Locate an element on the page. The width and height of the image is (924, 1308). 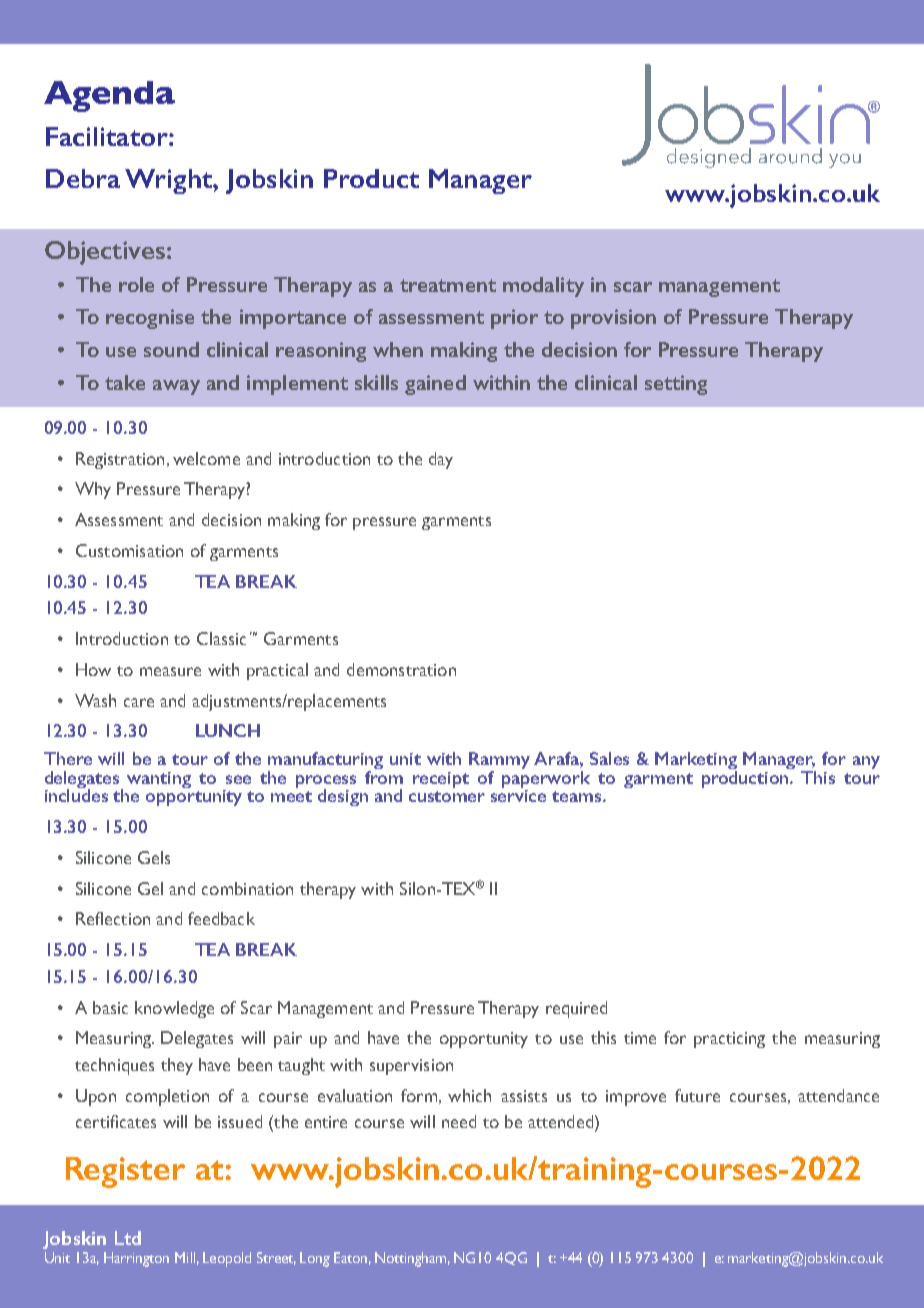
measure is located at coordinates (170, 671).
